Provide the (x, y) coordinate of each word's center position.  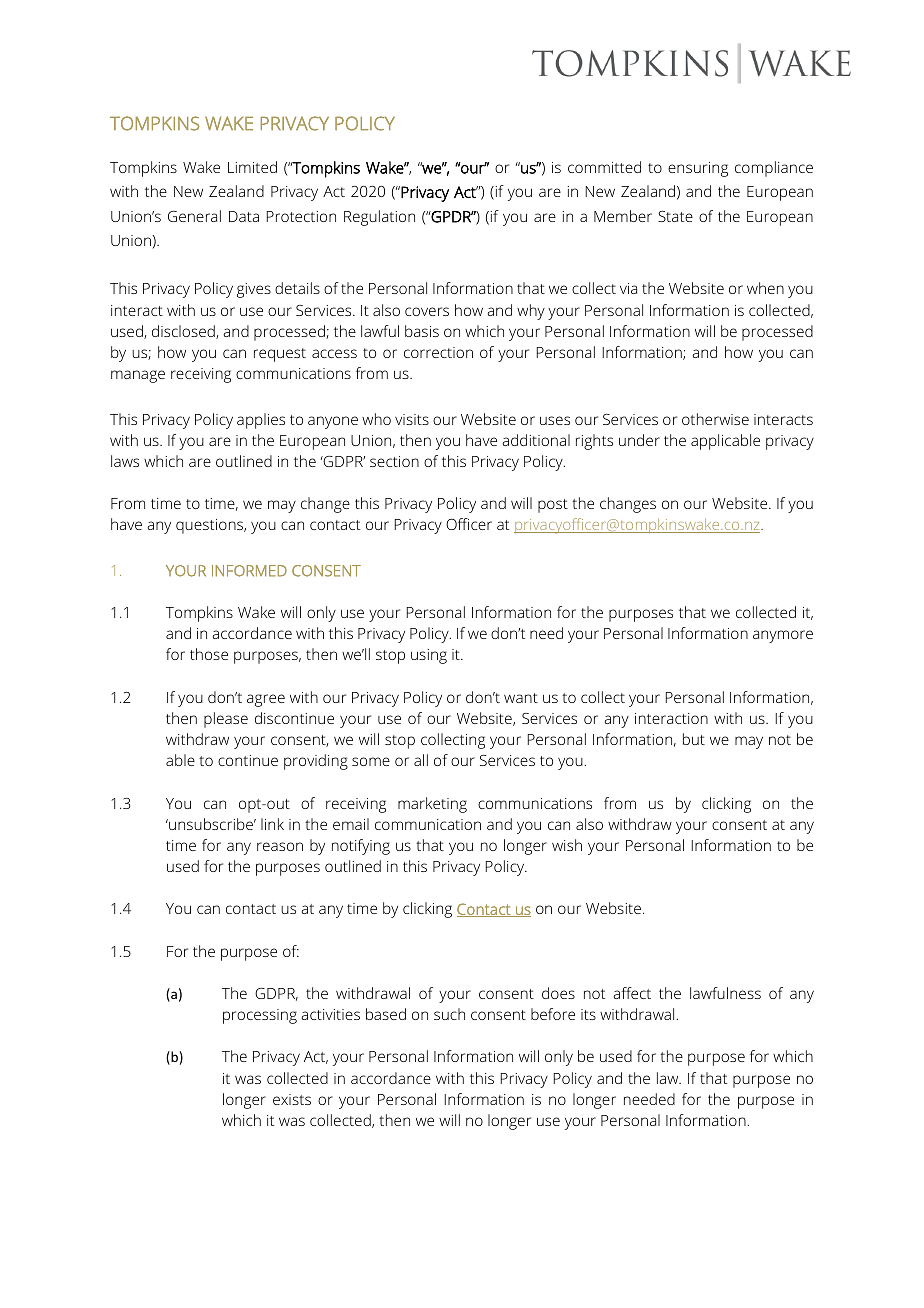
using (429, 656)
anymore (783, 636)
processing (260, 1016)
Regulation (379, 218)
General (194, 216)
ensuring (698, 169)
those (209, 654)
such (449, 1014)
